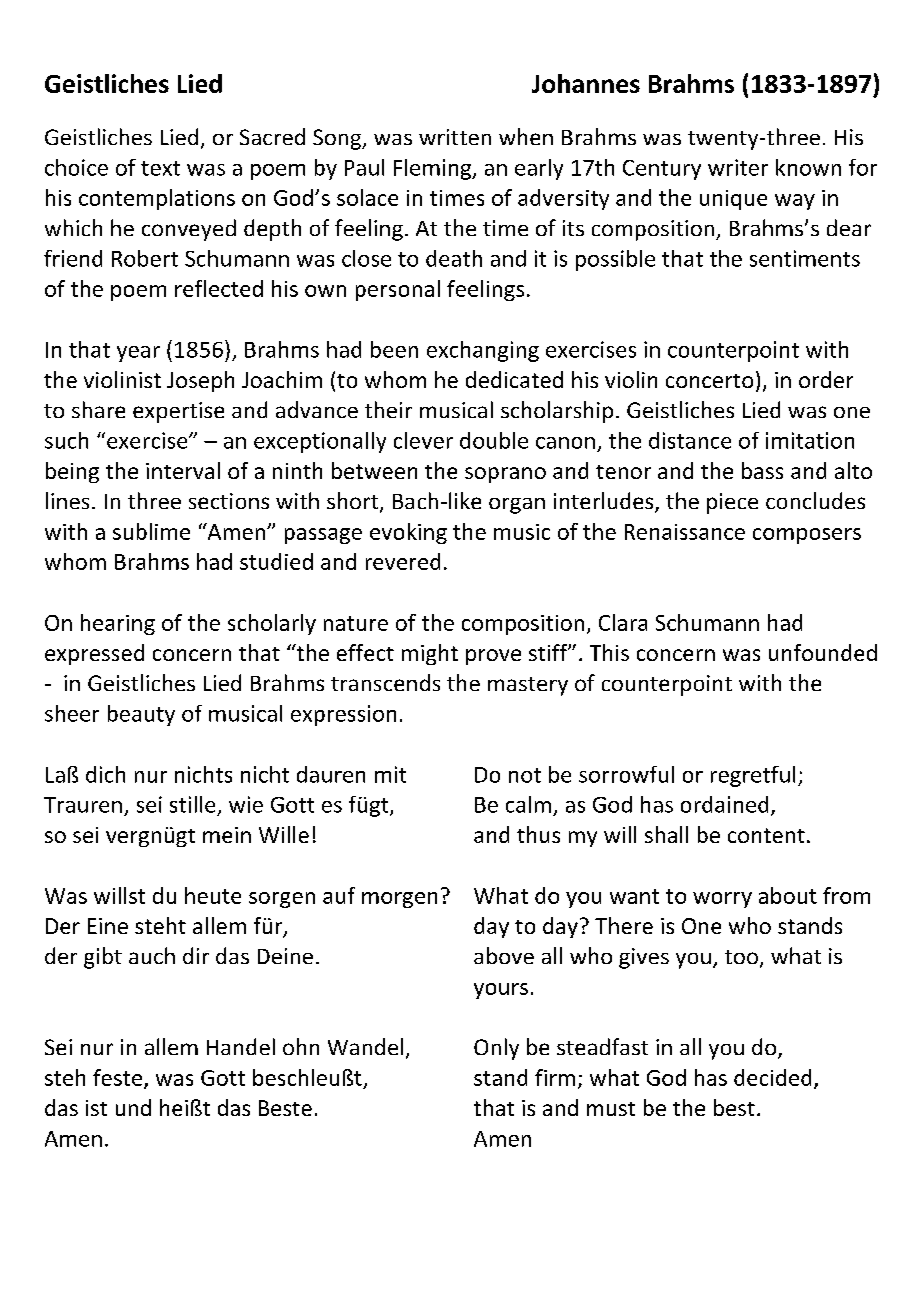 The image size is (924, 1308). Describe the element at coordinates (118, 624) in the image. I see `hearing` at that location.
